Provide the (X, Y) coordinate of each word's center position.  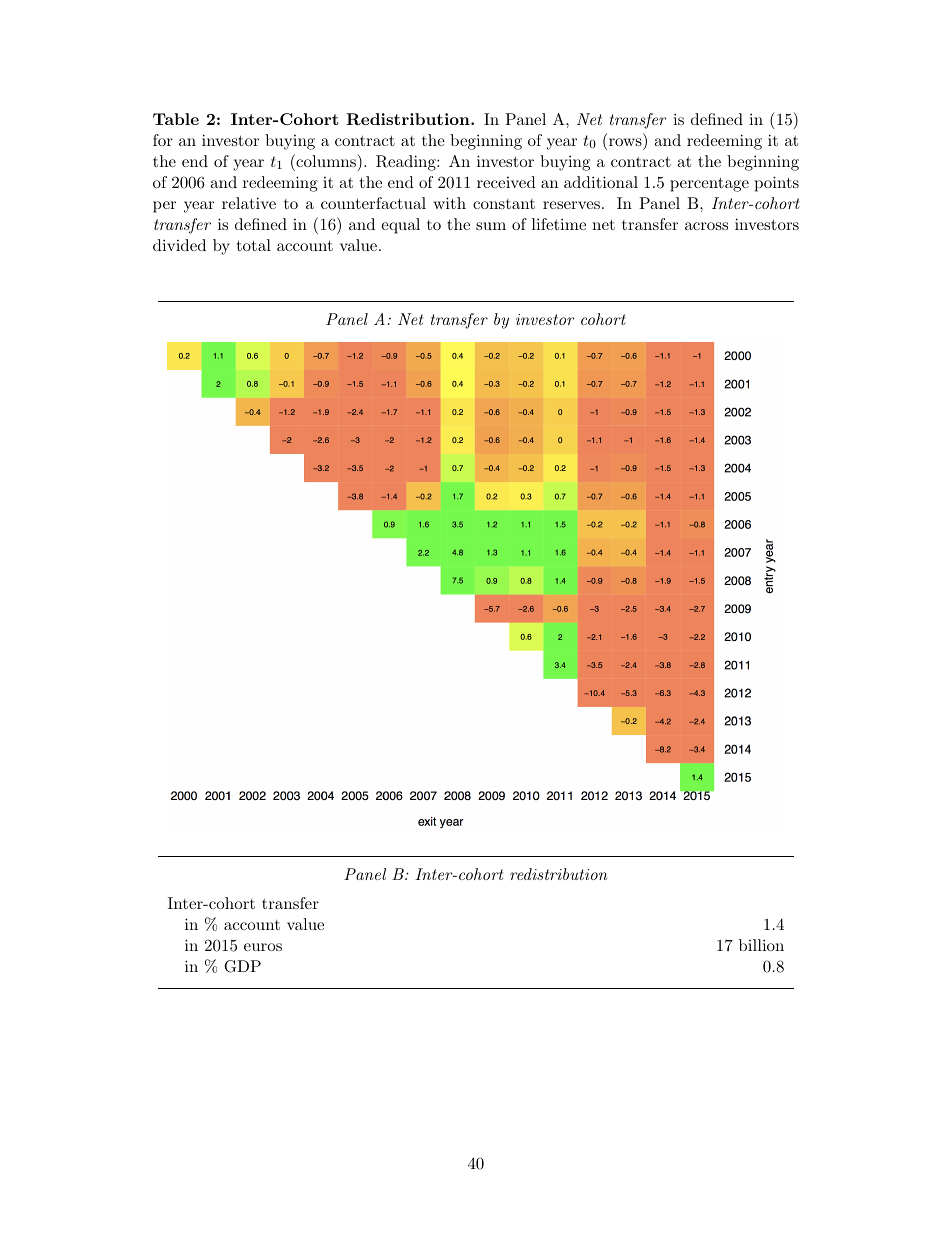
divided (179, 245)
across (706, 226)
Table (176, 119)
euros (263, 947)
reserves (571, 205)
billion (761, 945)
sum (491, 226)
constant (504, 204)
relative (249, 203)
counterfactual (373, 203)
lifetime (559, 224)
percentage (709, 184)
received (506, 182)
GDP (242, 966)
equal (400, 226)
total (254, 245)
